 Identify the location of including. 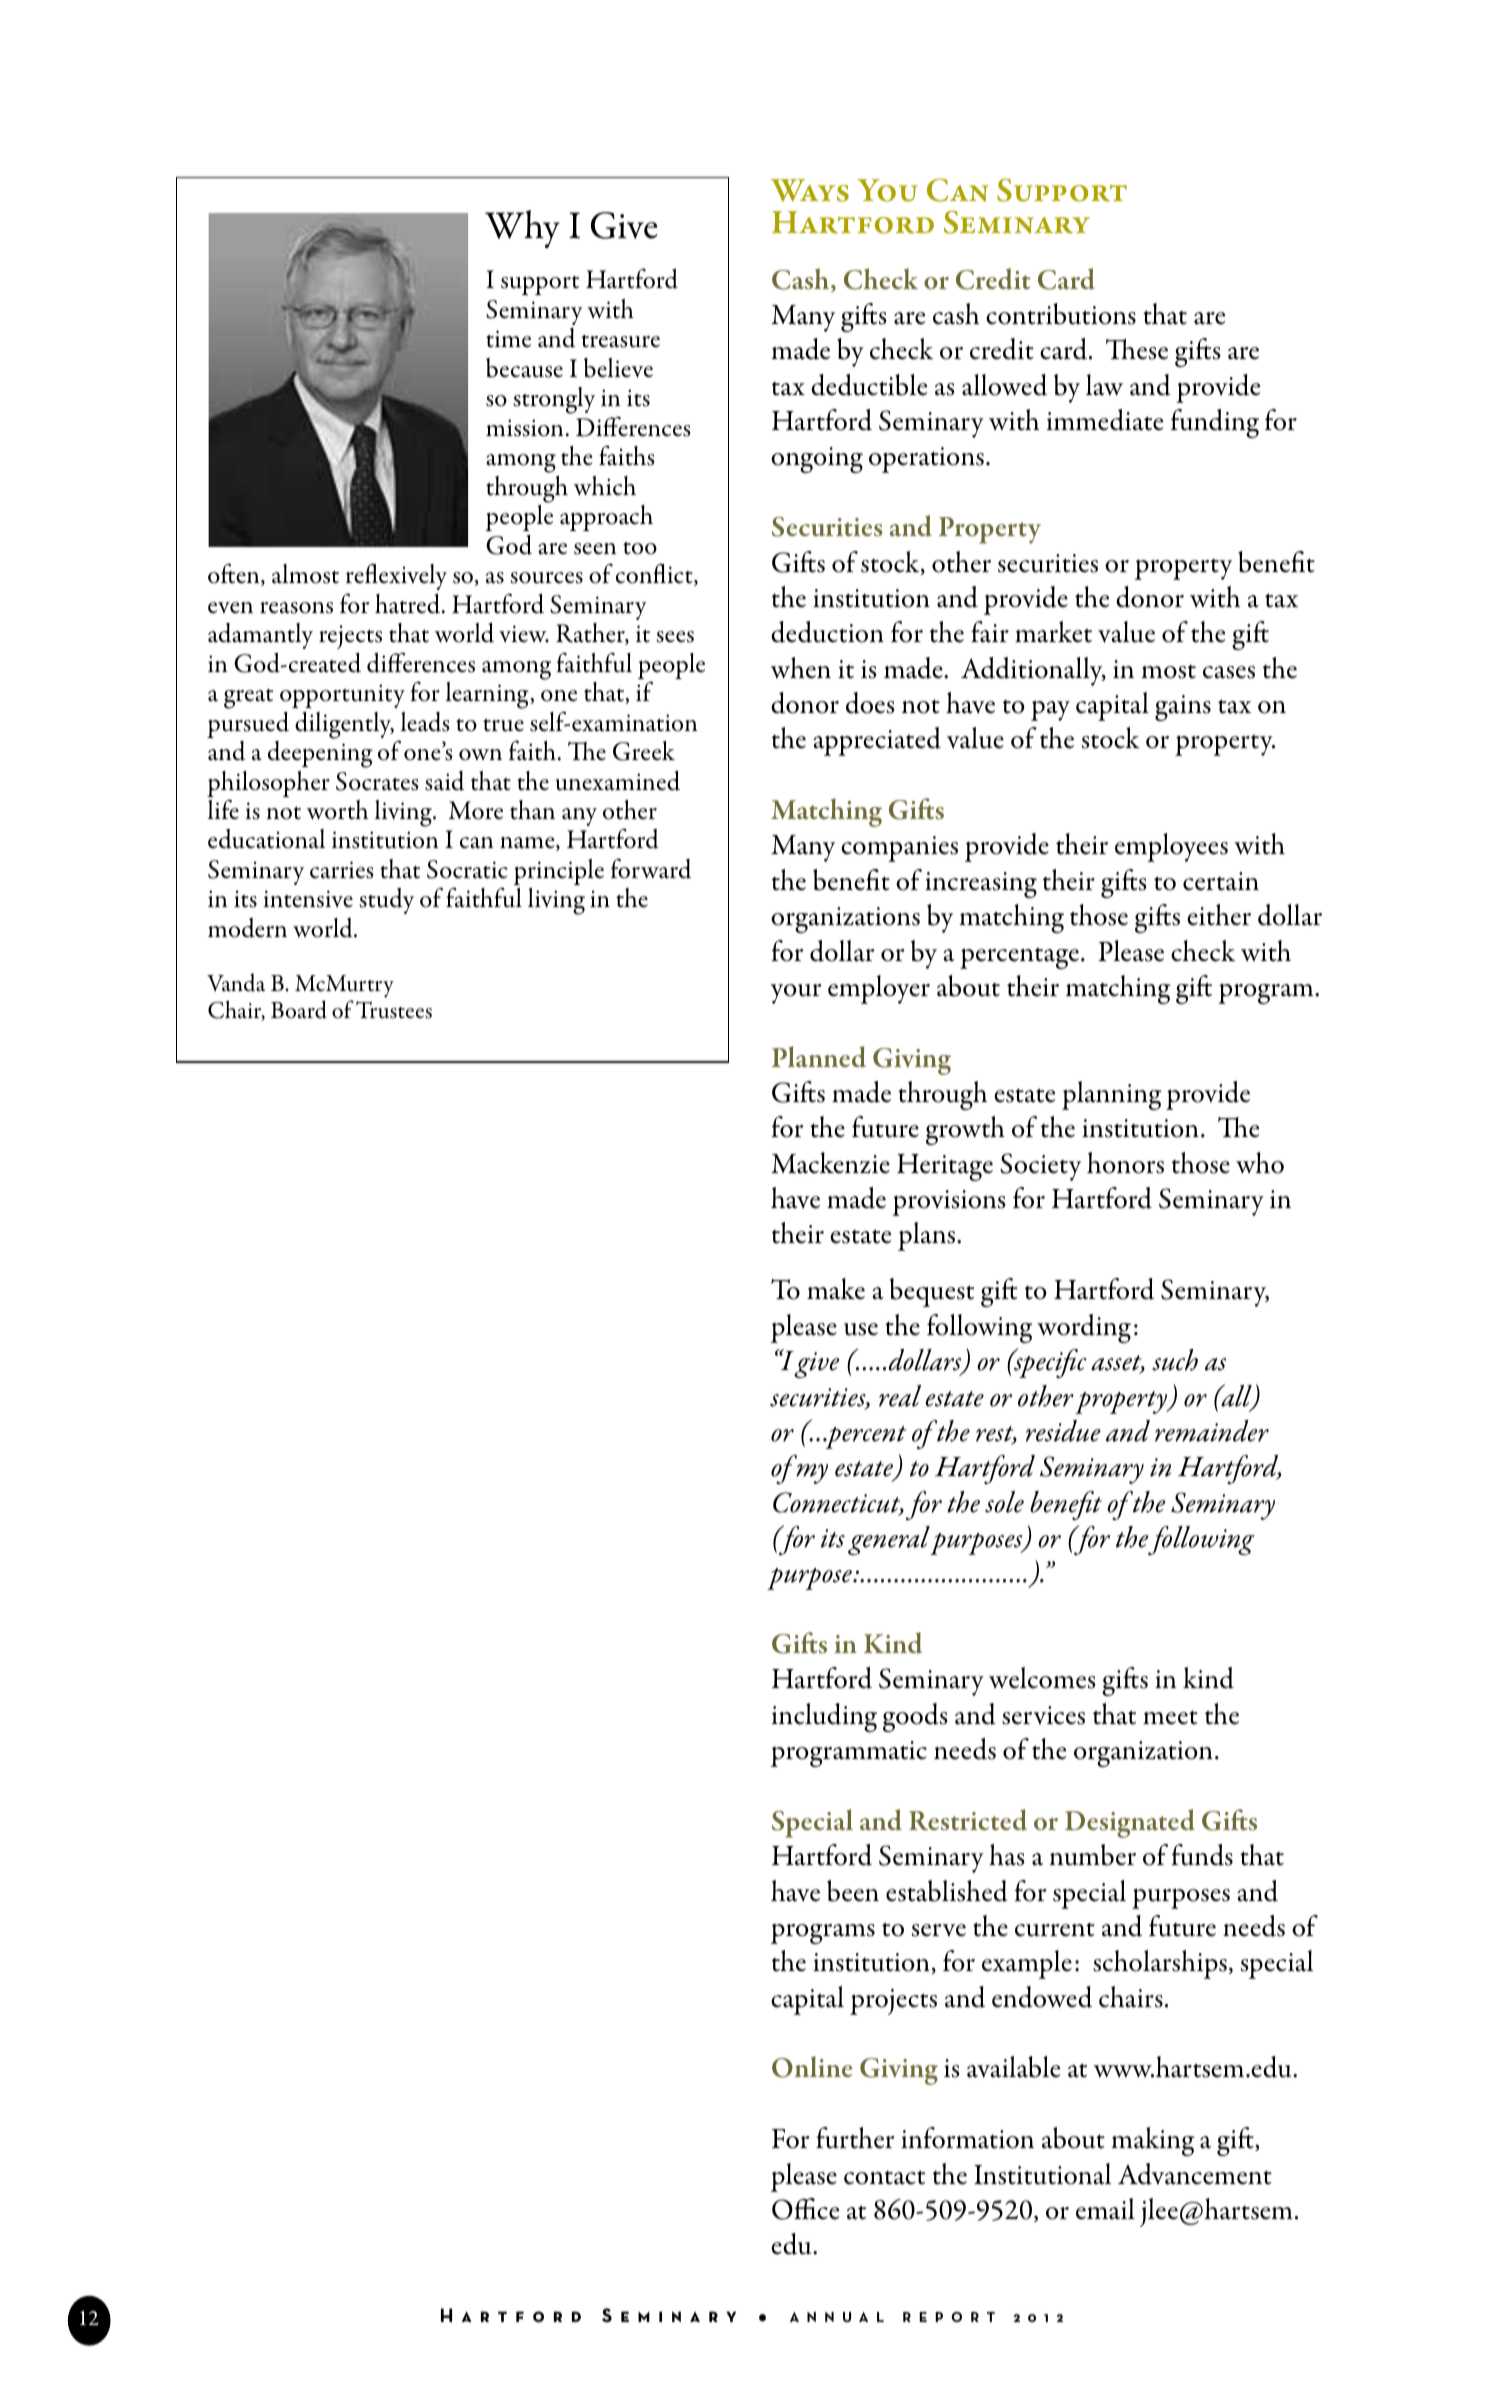
(824, 1717).
